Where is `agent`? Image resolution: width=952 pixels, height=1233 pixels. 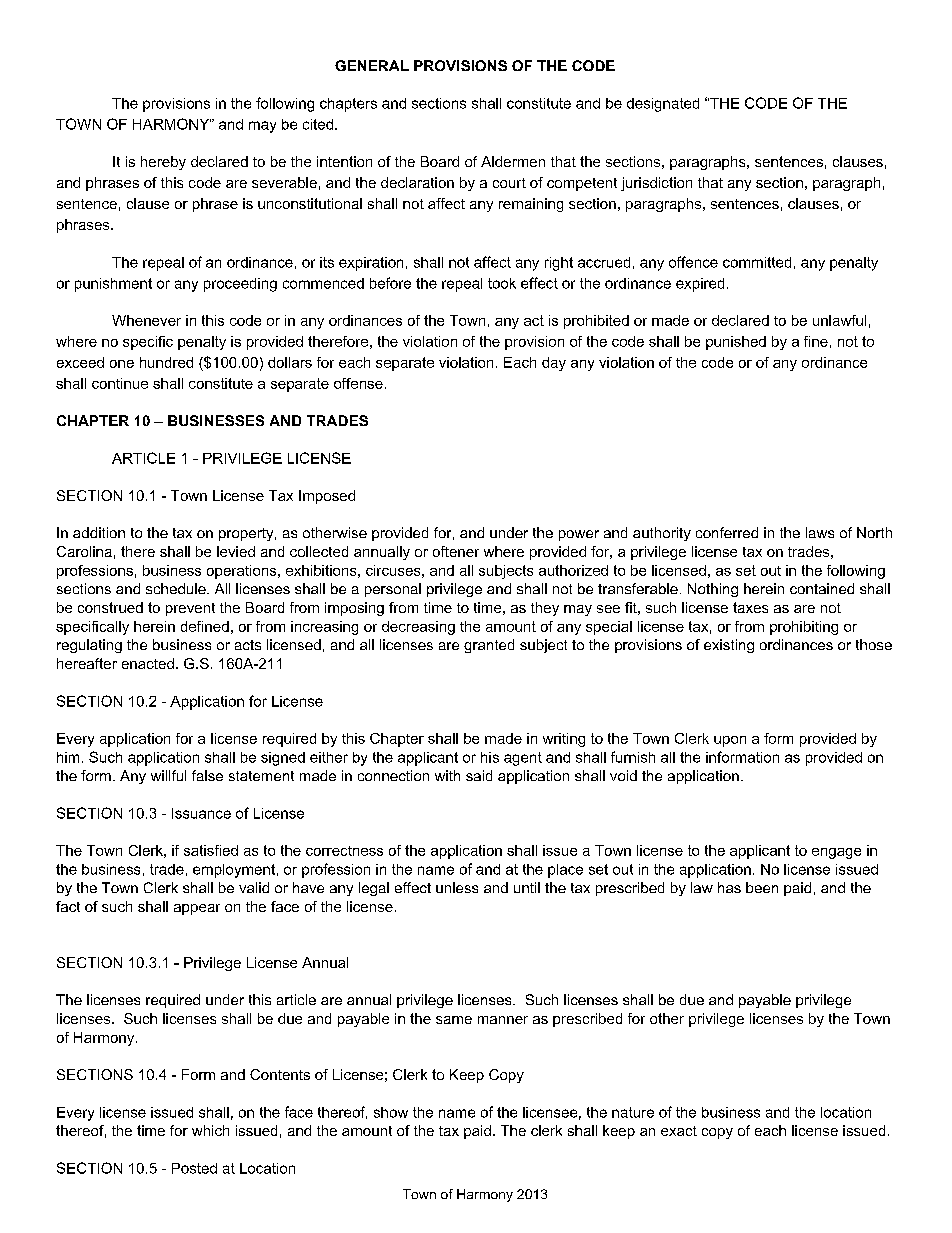 agent is located at coordinates (523, 759).
